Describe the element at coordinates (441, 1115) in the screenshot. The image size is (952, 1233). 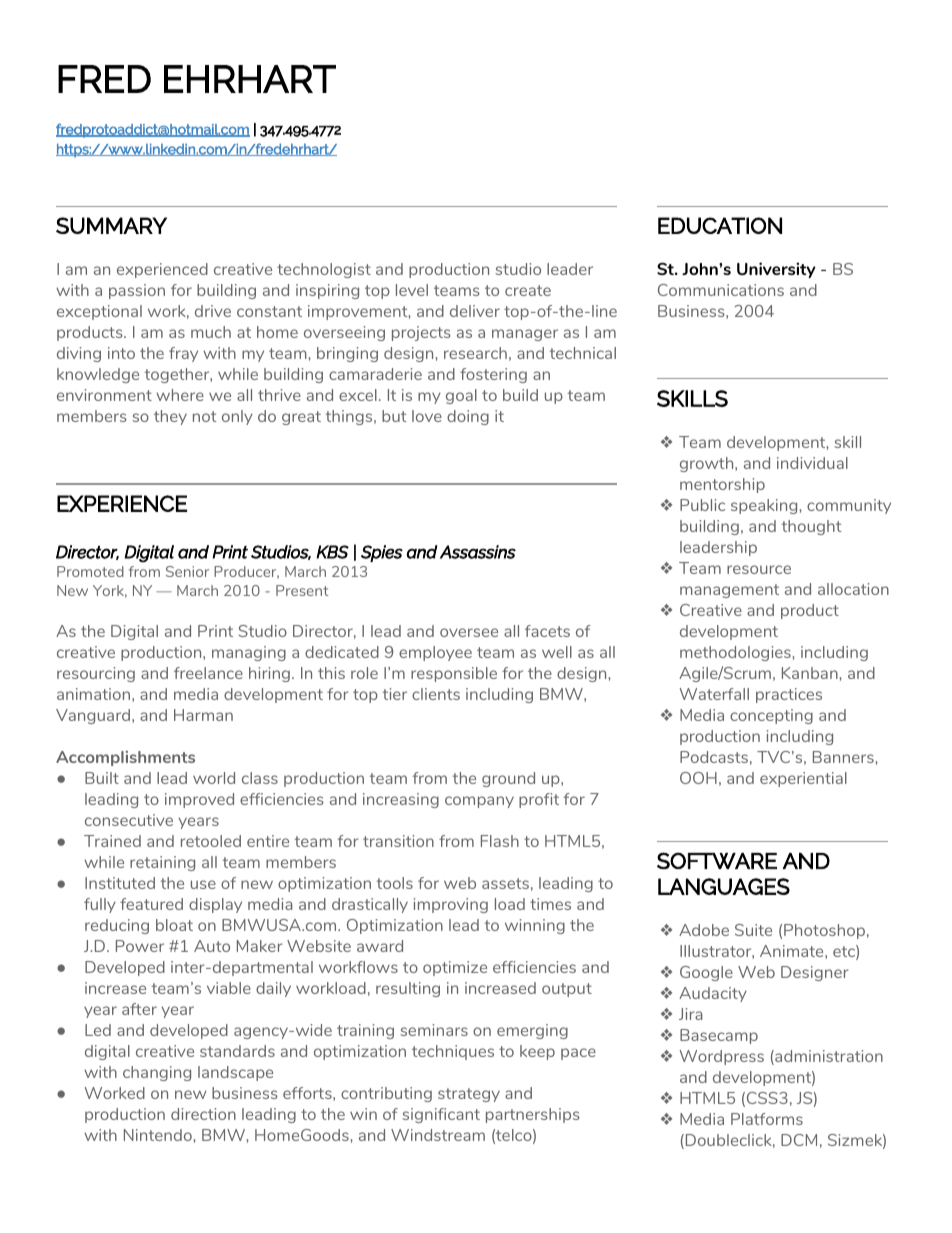
I see `significant` at that location.
